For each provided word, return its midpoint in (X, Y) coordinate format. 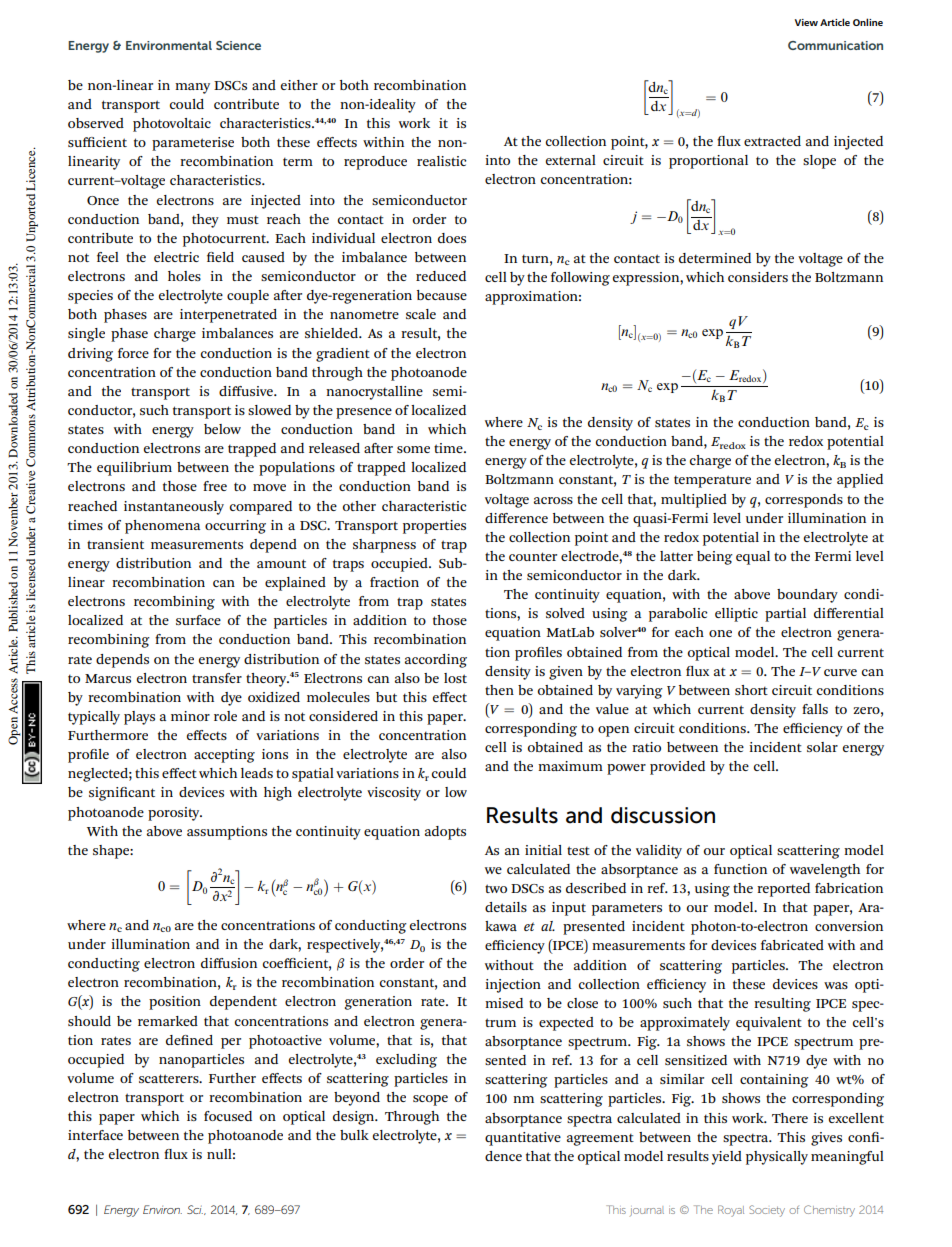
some (413, 449)
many (192, 88)
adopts (445, 833)
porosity (175, 814)
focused (228, 1116)
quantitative (523, 1139)
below (222, 429)
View (806, 22)
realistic (441, 161)
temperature (712, 481)
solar (822, 747)
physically (777, 1158)
